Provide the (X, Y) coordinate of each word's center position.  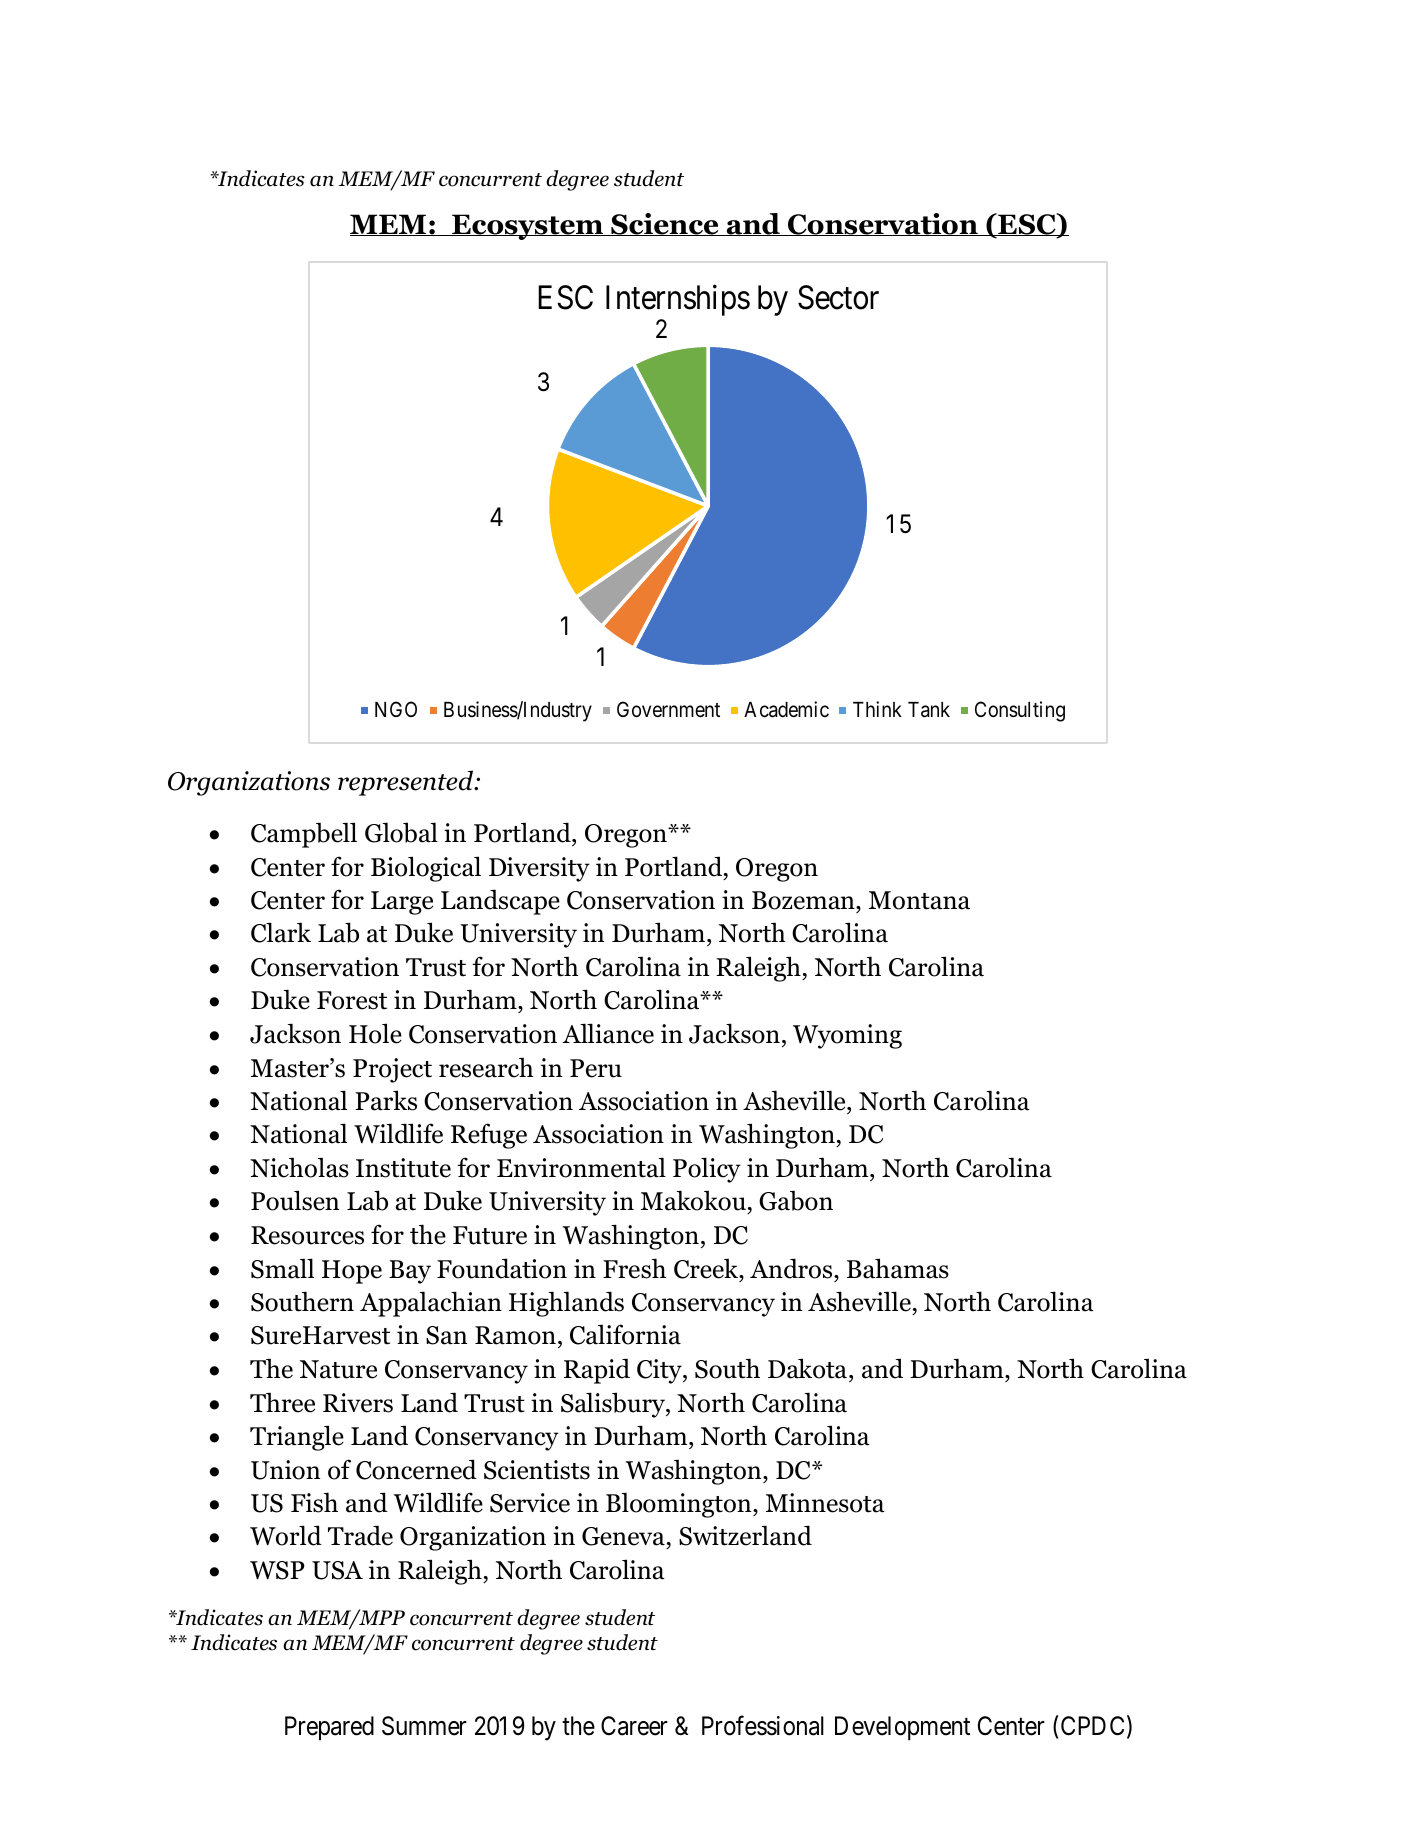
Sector (838, 297)
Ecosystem (528, 227)
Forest (352, 1000)
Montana (919, 900)
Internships (678, 300)
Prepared (329, 1728)
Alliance (608, 1033)
